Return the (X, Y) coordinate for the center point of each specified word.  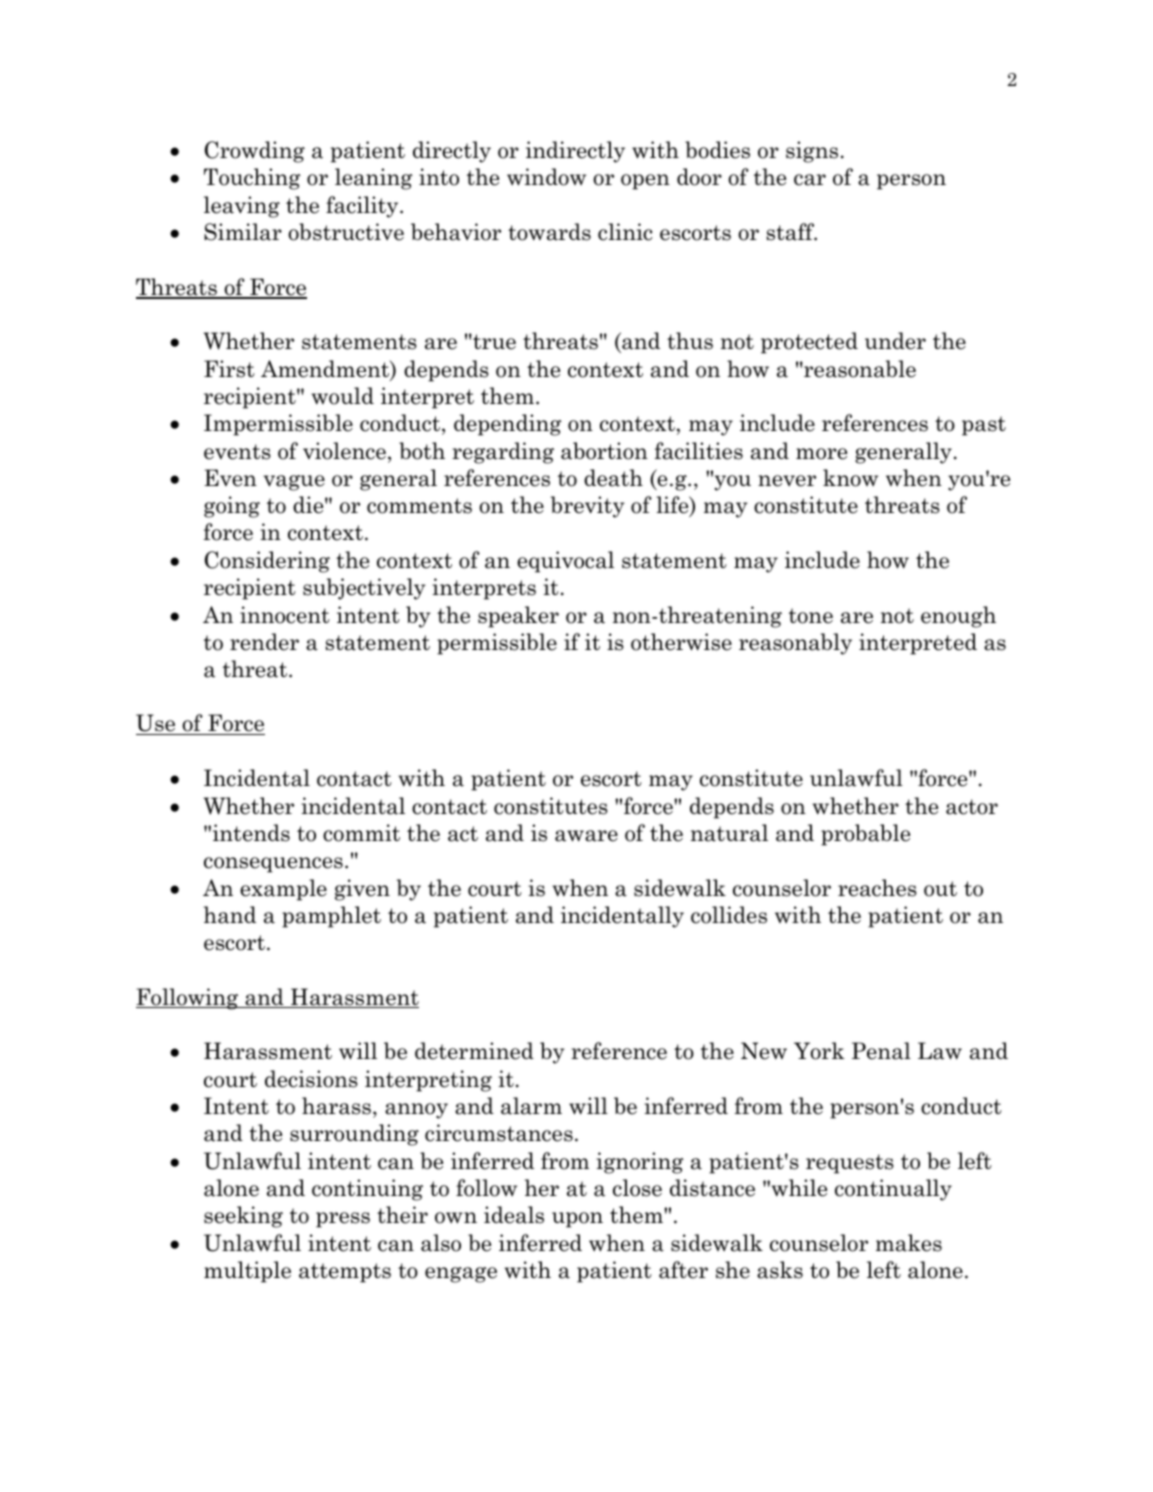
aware (586, 836)
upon (577, 1220)
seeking (243, 1217)
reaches (877, 888)
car (810, 180)
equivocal (565, 562)
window (546, 177)
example (283, 890)
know (850, 478)
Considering (267, 562)
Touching (252, 179)
